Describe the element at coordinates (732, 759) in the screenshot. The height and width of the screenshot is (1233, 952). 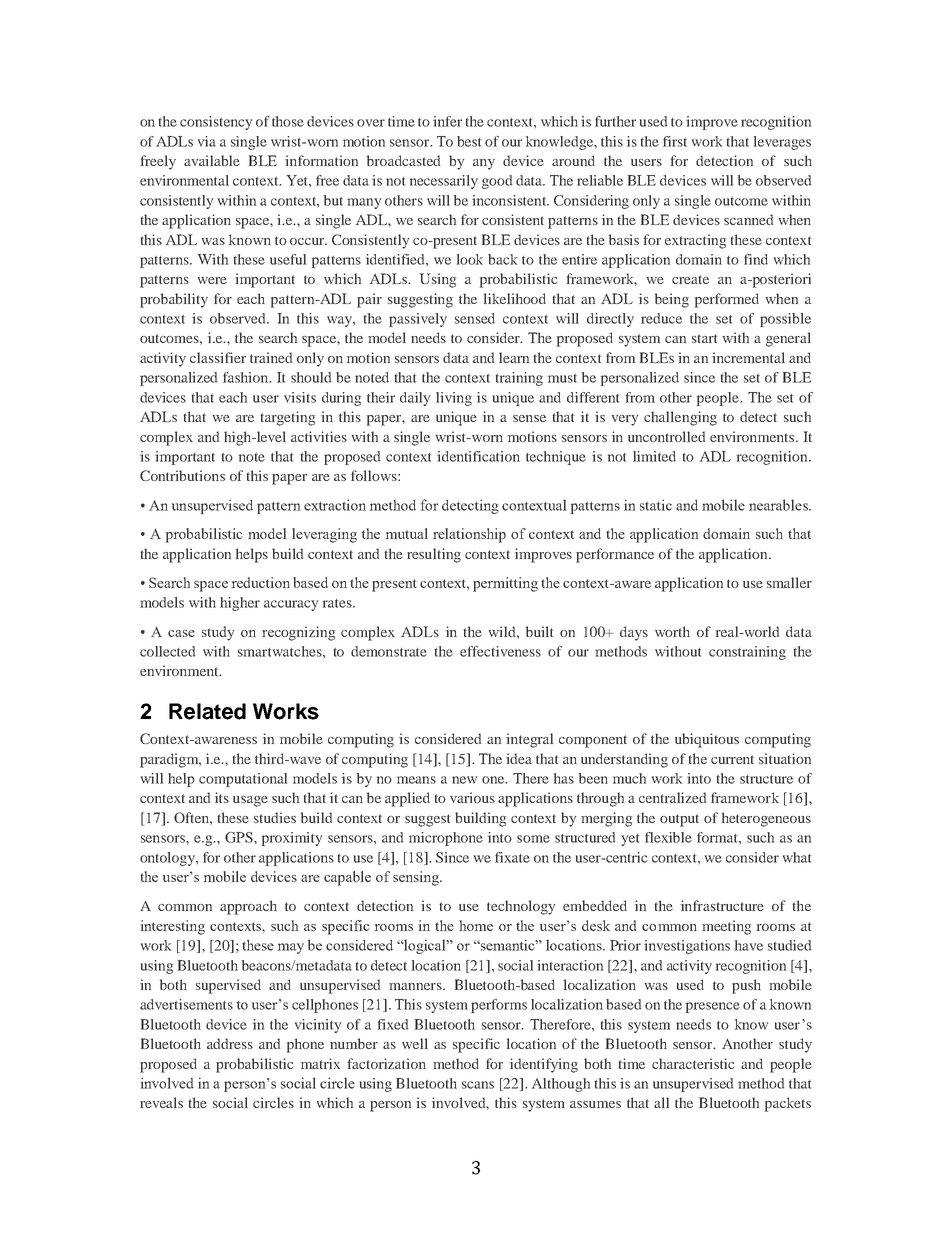
I see `current` at that location.
